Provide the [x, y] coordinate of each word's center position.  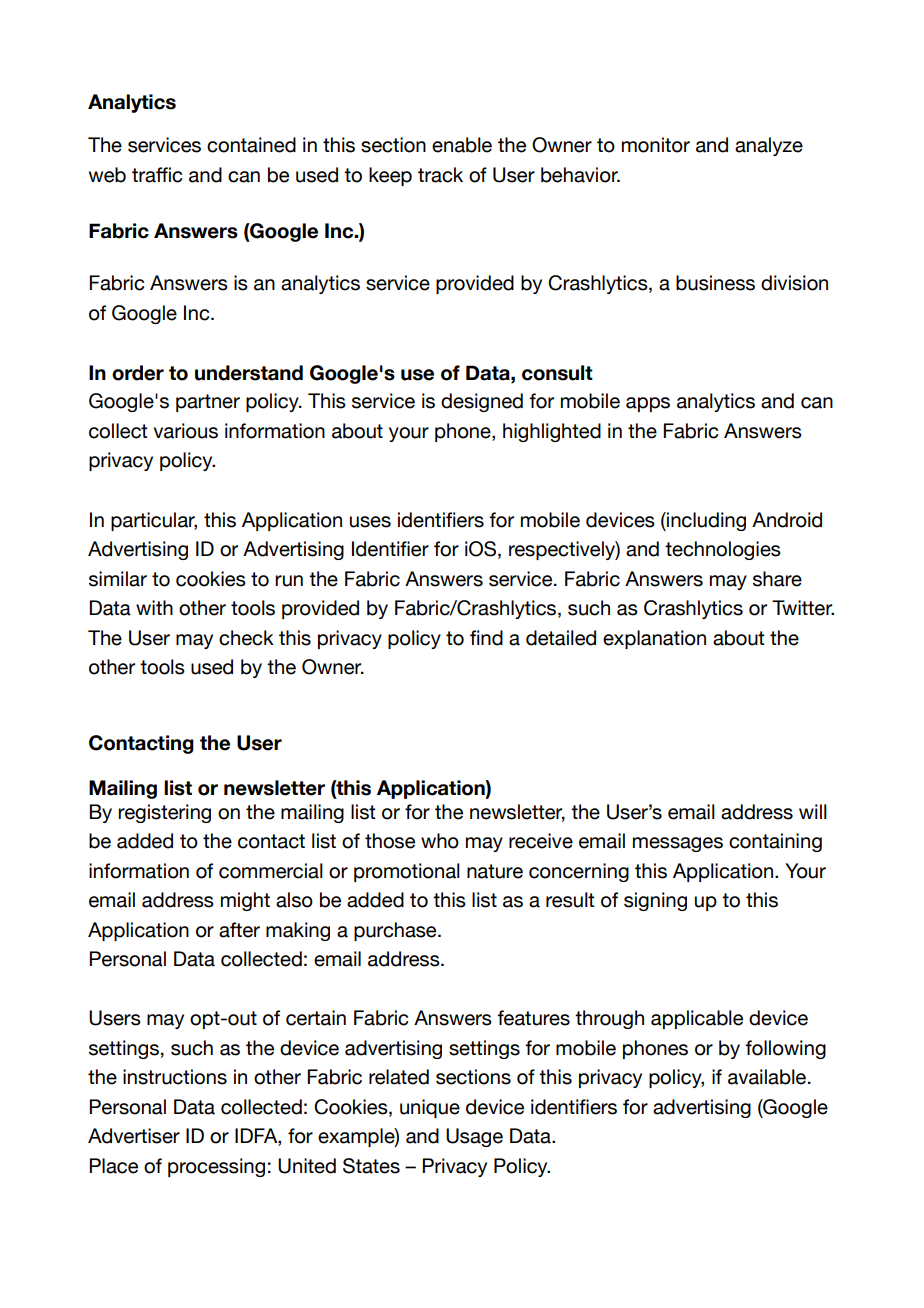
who [440, 841]
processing [216, 1167]
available [767, 1077]
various [186, 431]
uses [370, 522]
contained [251, 145]
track [440, 175]
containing [775, 842]
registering [164, 813]
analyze [769, 146]
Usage [474, 1137]
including [705, 521]
